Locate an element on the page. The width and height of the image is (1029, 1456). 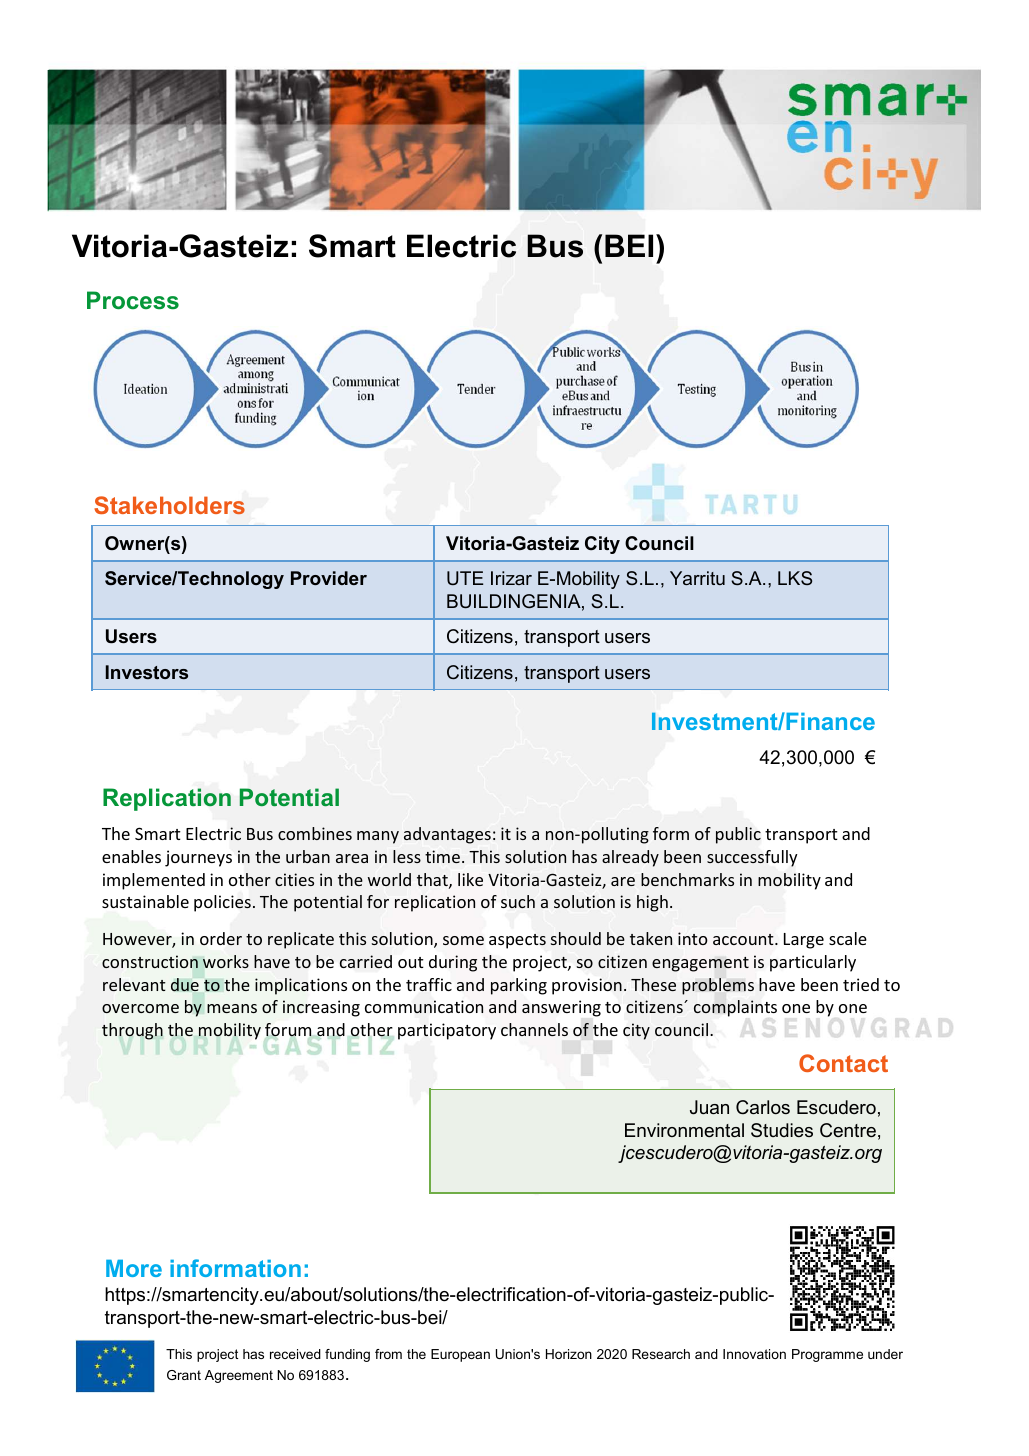
means is located at coordinates (232, 1008).
